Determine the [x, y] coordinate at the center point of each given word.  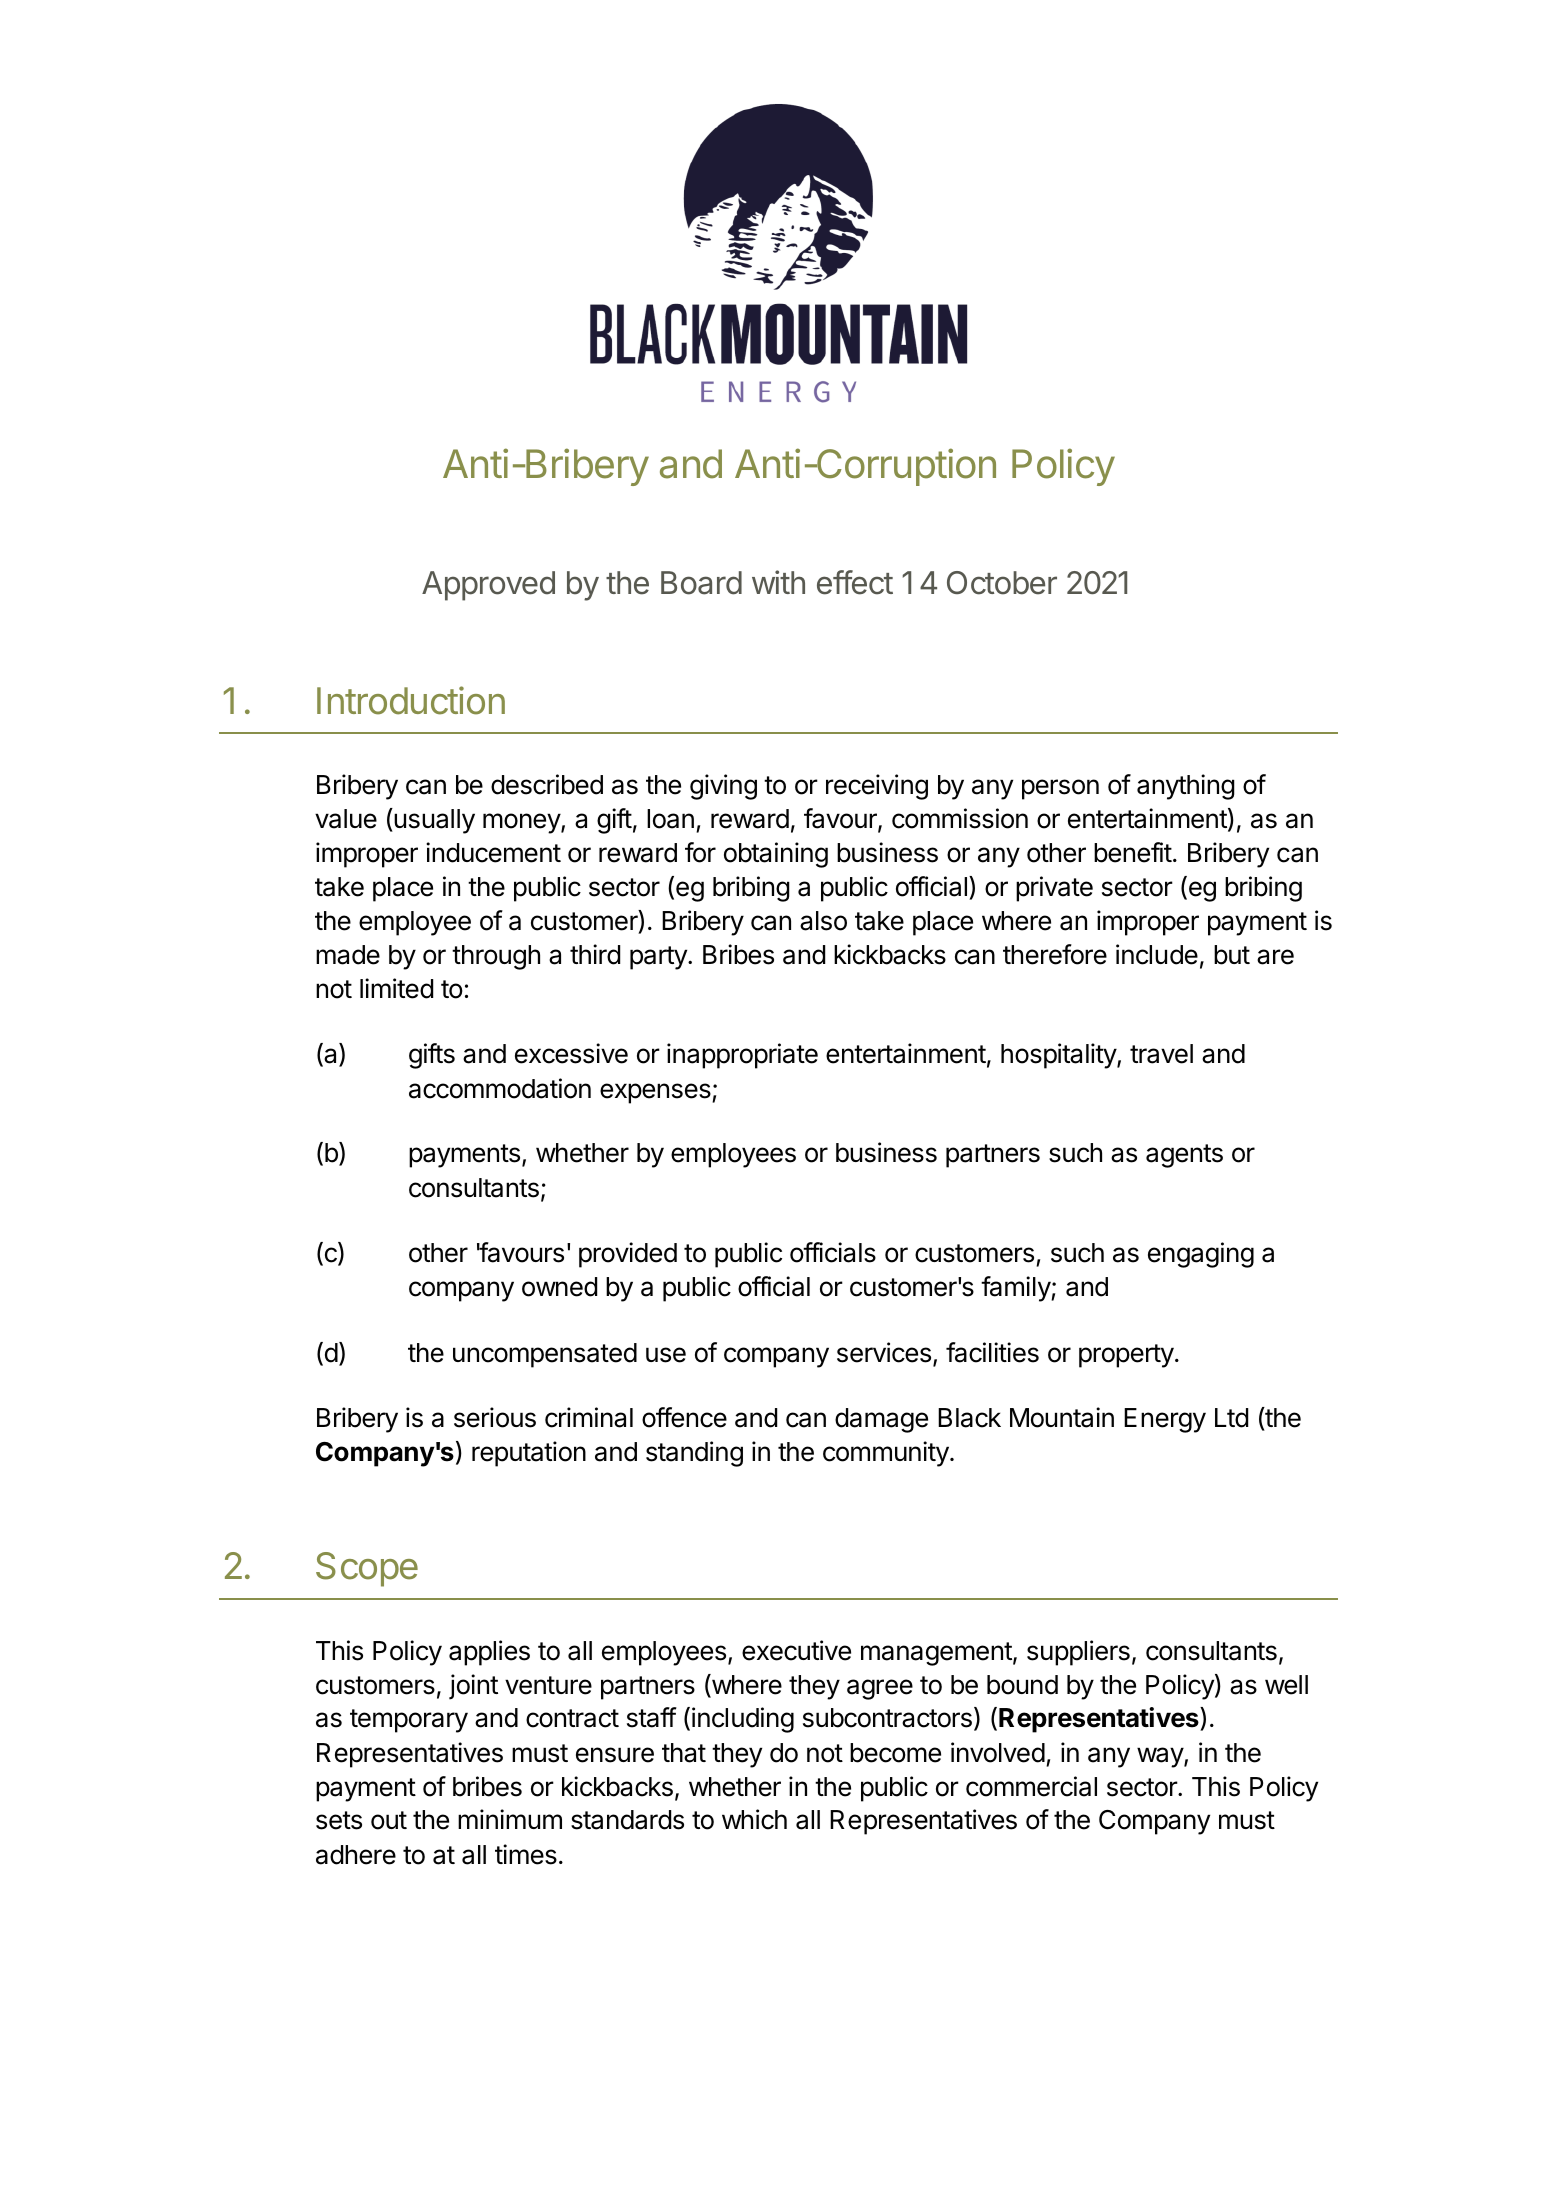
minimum [510, 1819]
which [754, 1819]
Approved [488, 586]
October [1002, 583]
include [1157, 954]
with [778, 582]
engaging [1201, 1255]
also [823, 921]
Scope [367, 1569]
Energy [1165, 1420]
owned [559, 1287]
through [496, 957]
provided [628, 1255]
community [886, 1454]
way [1161, 1757]
